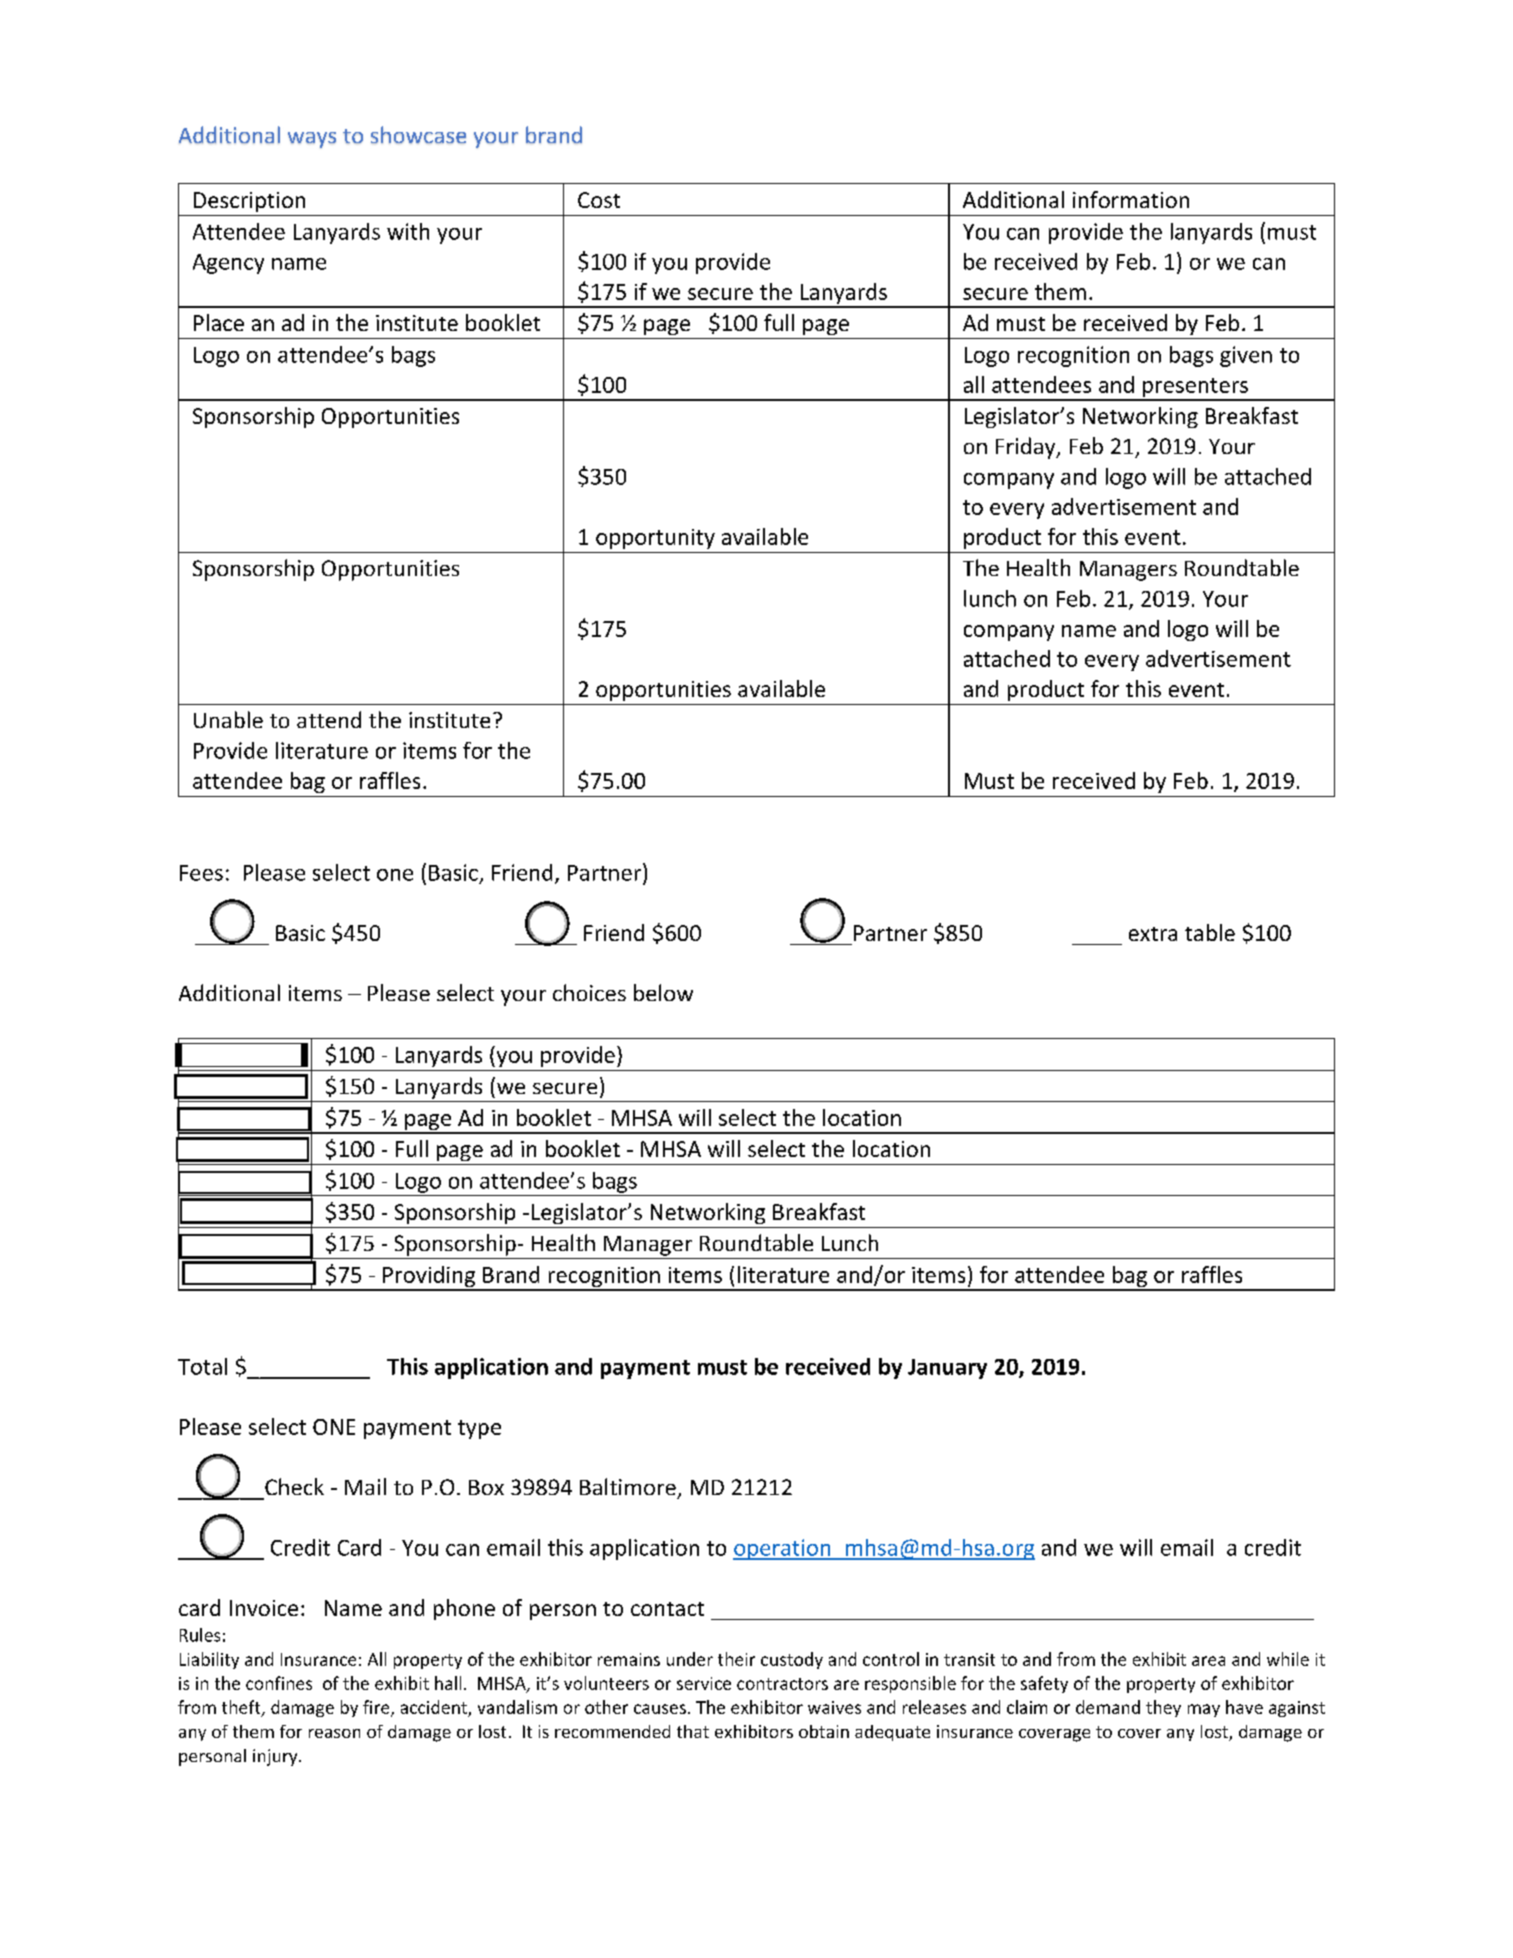  What do you see at coordinates (201, 873) in the document?
I see `Fees` at bounding box center [201, 873].
